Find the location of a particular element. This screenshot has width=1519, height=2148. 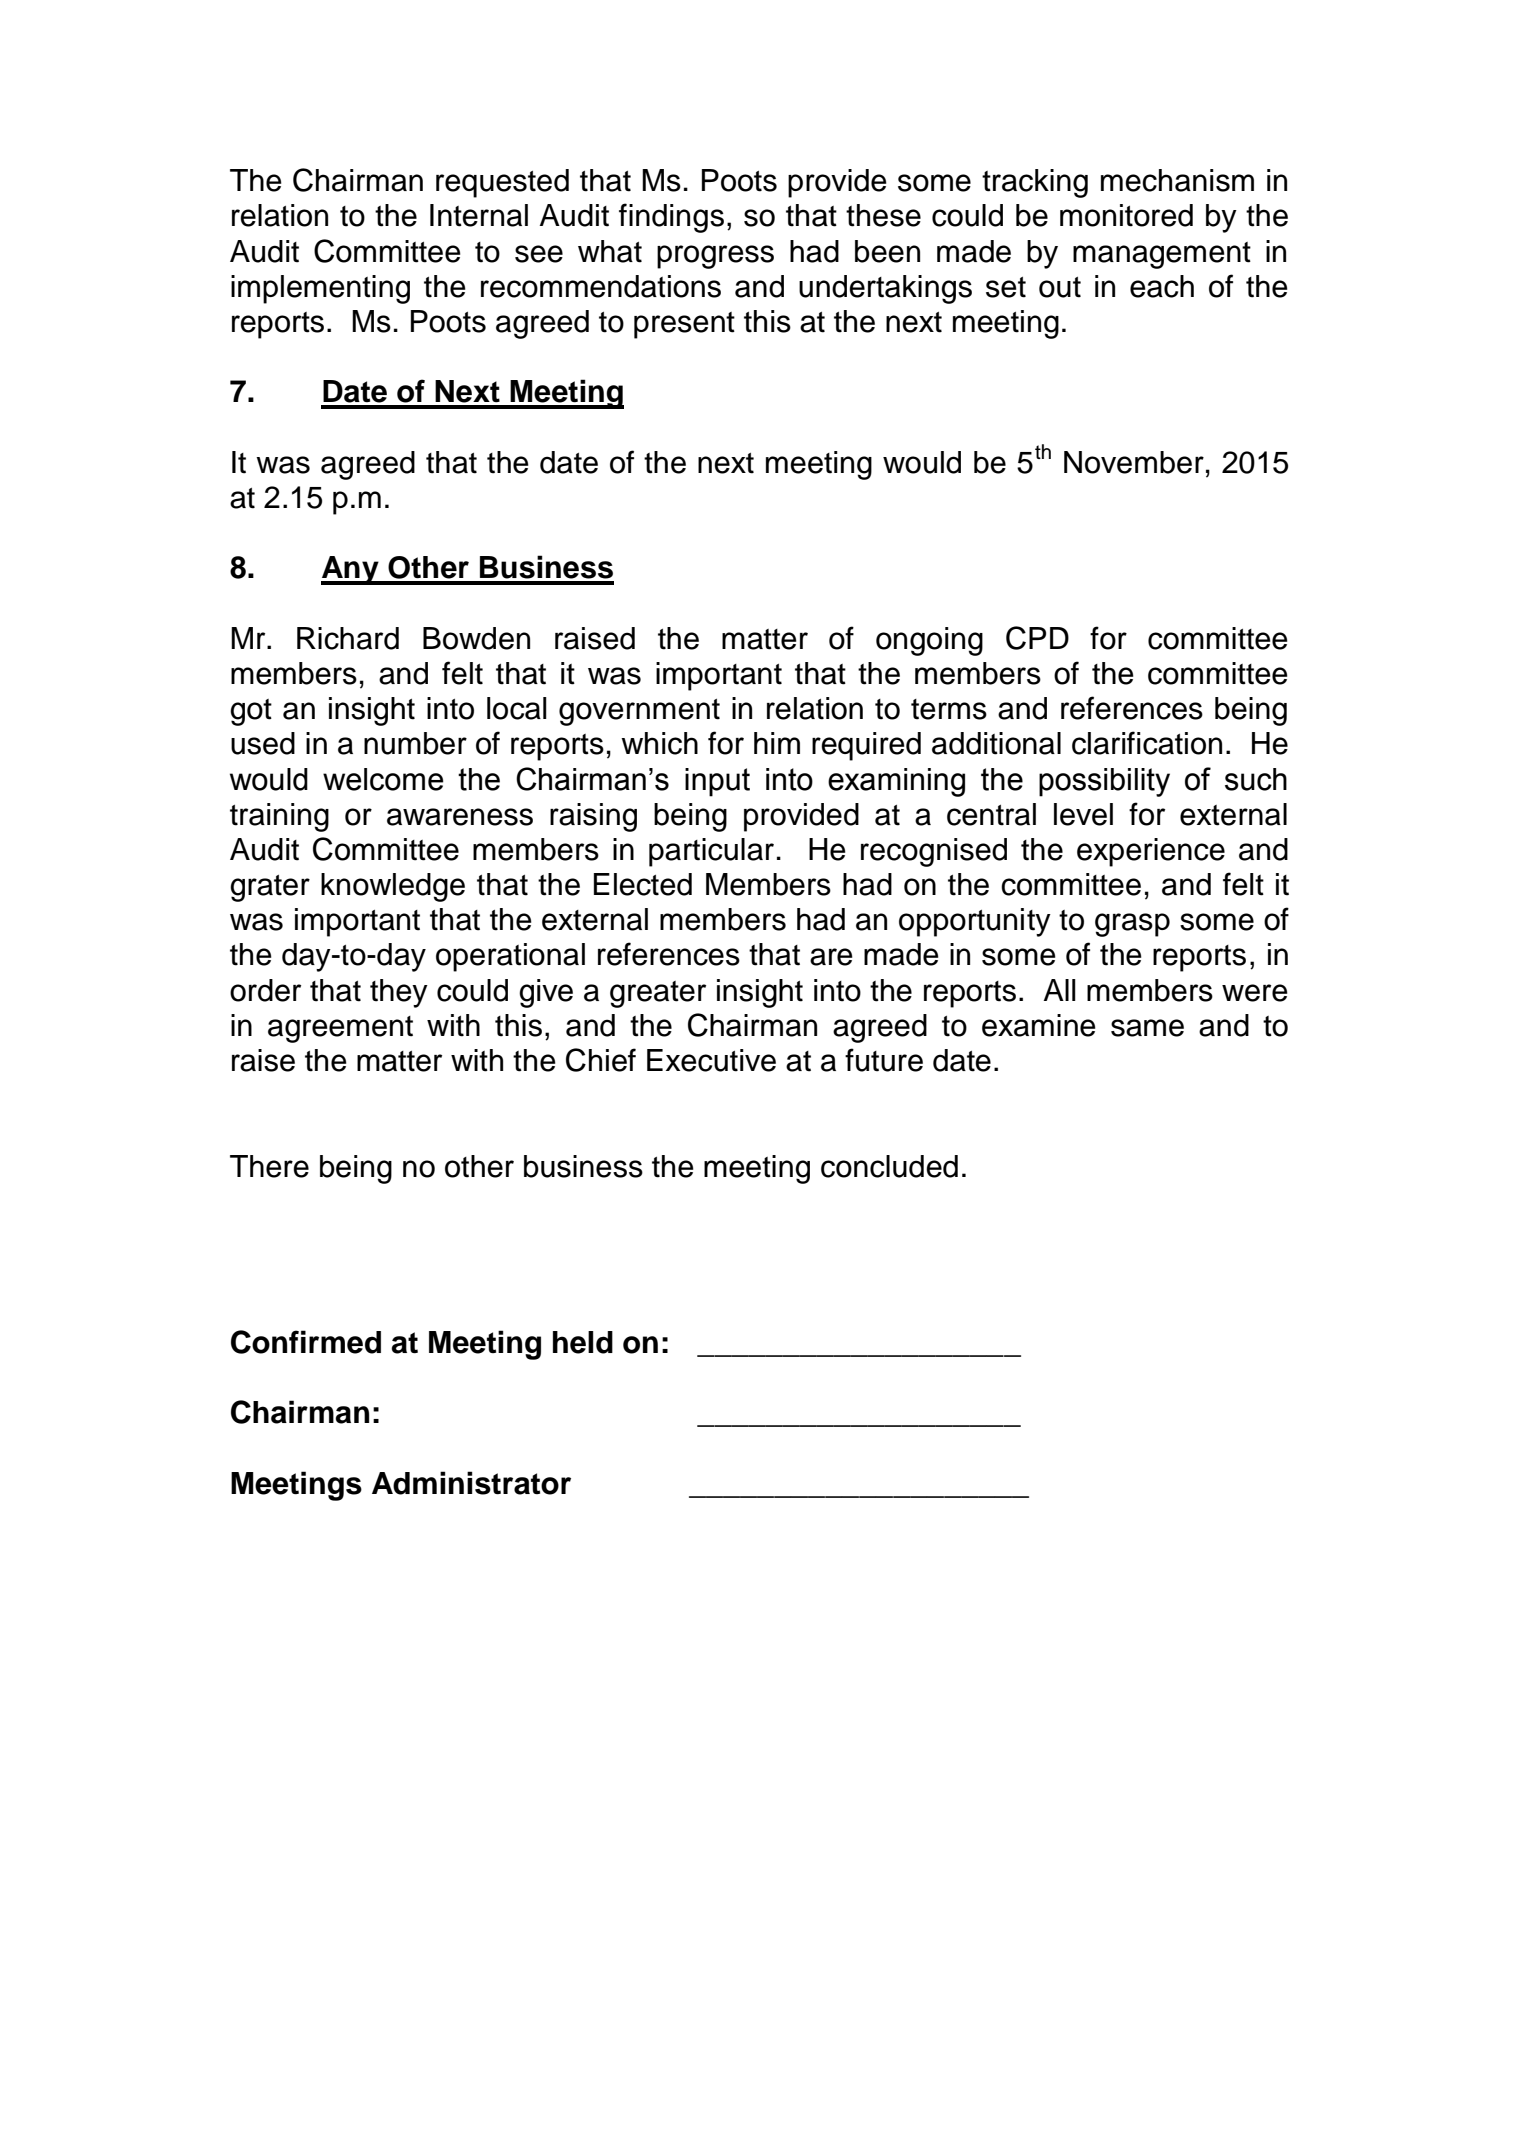

monitored is located at coordinates (1126, 215).
